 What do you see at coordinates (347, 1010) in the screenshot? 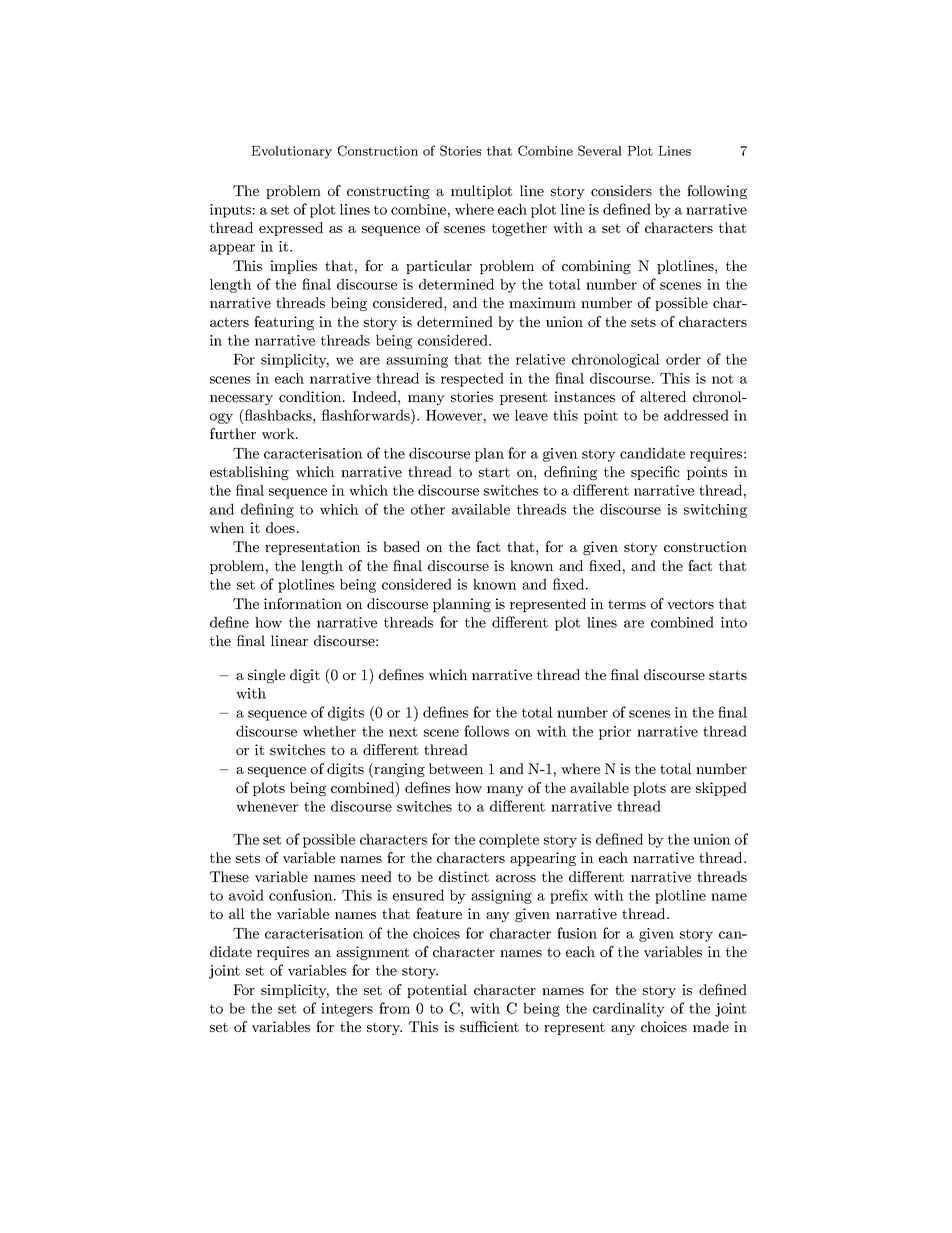
I see `integers` at bounding box center [347, 1010].
